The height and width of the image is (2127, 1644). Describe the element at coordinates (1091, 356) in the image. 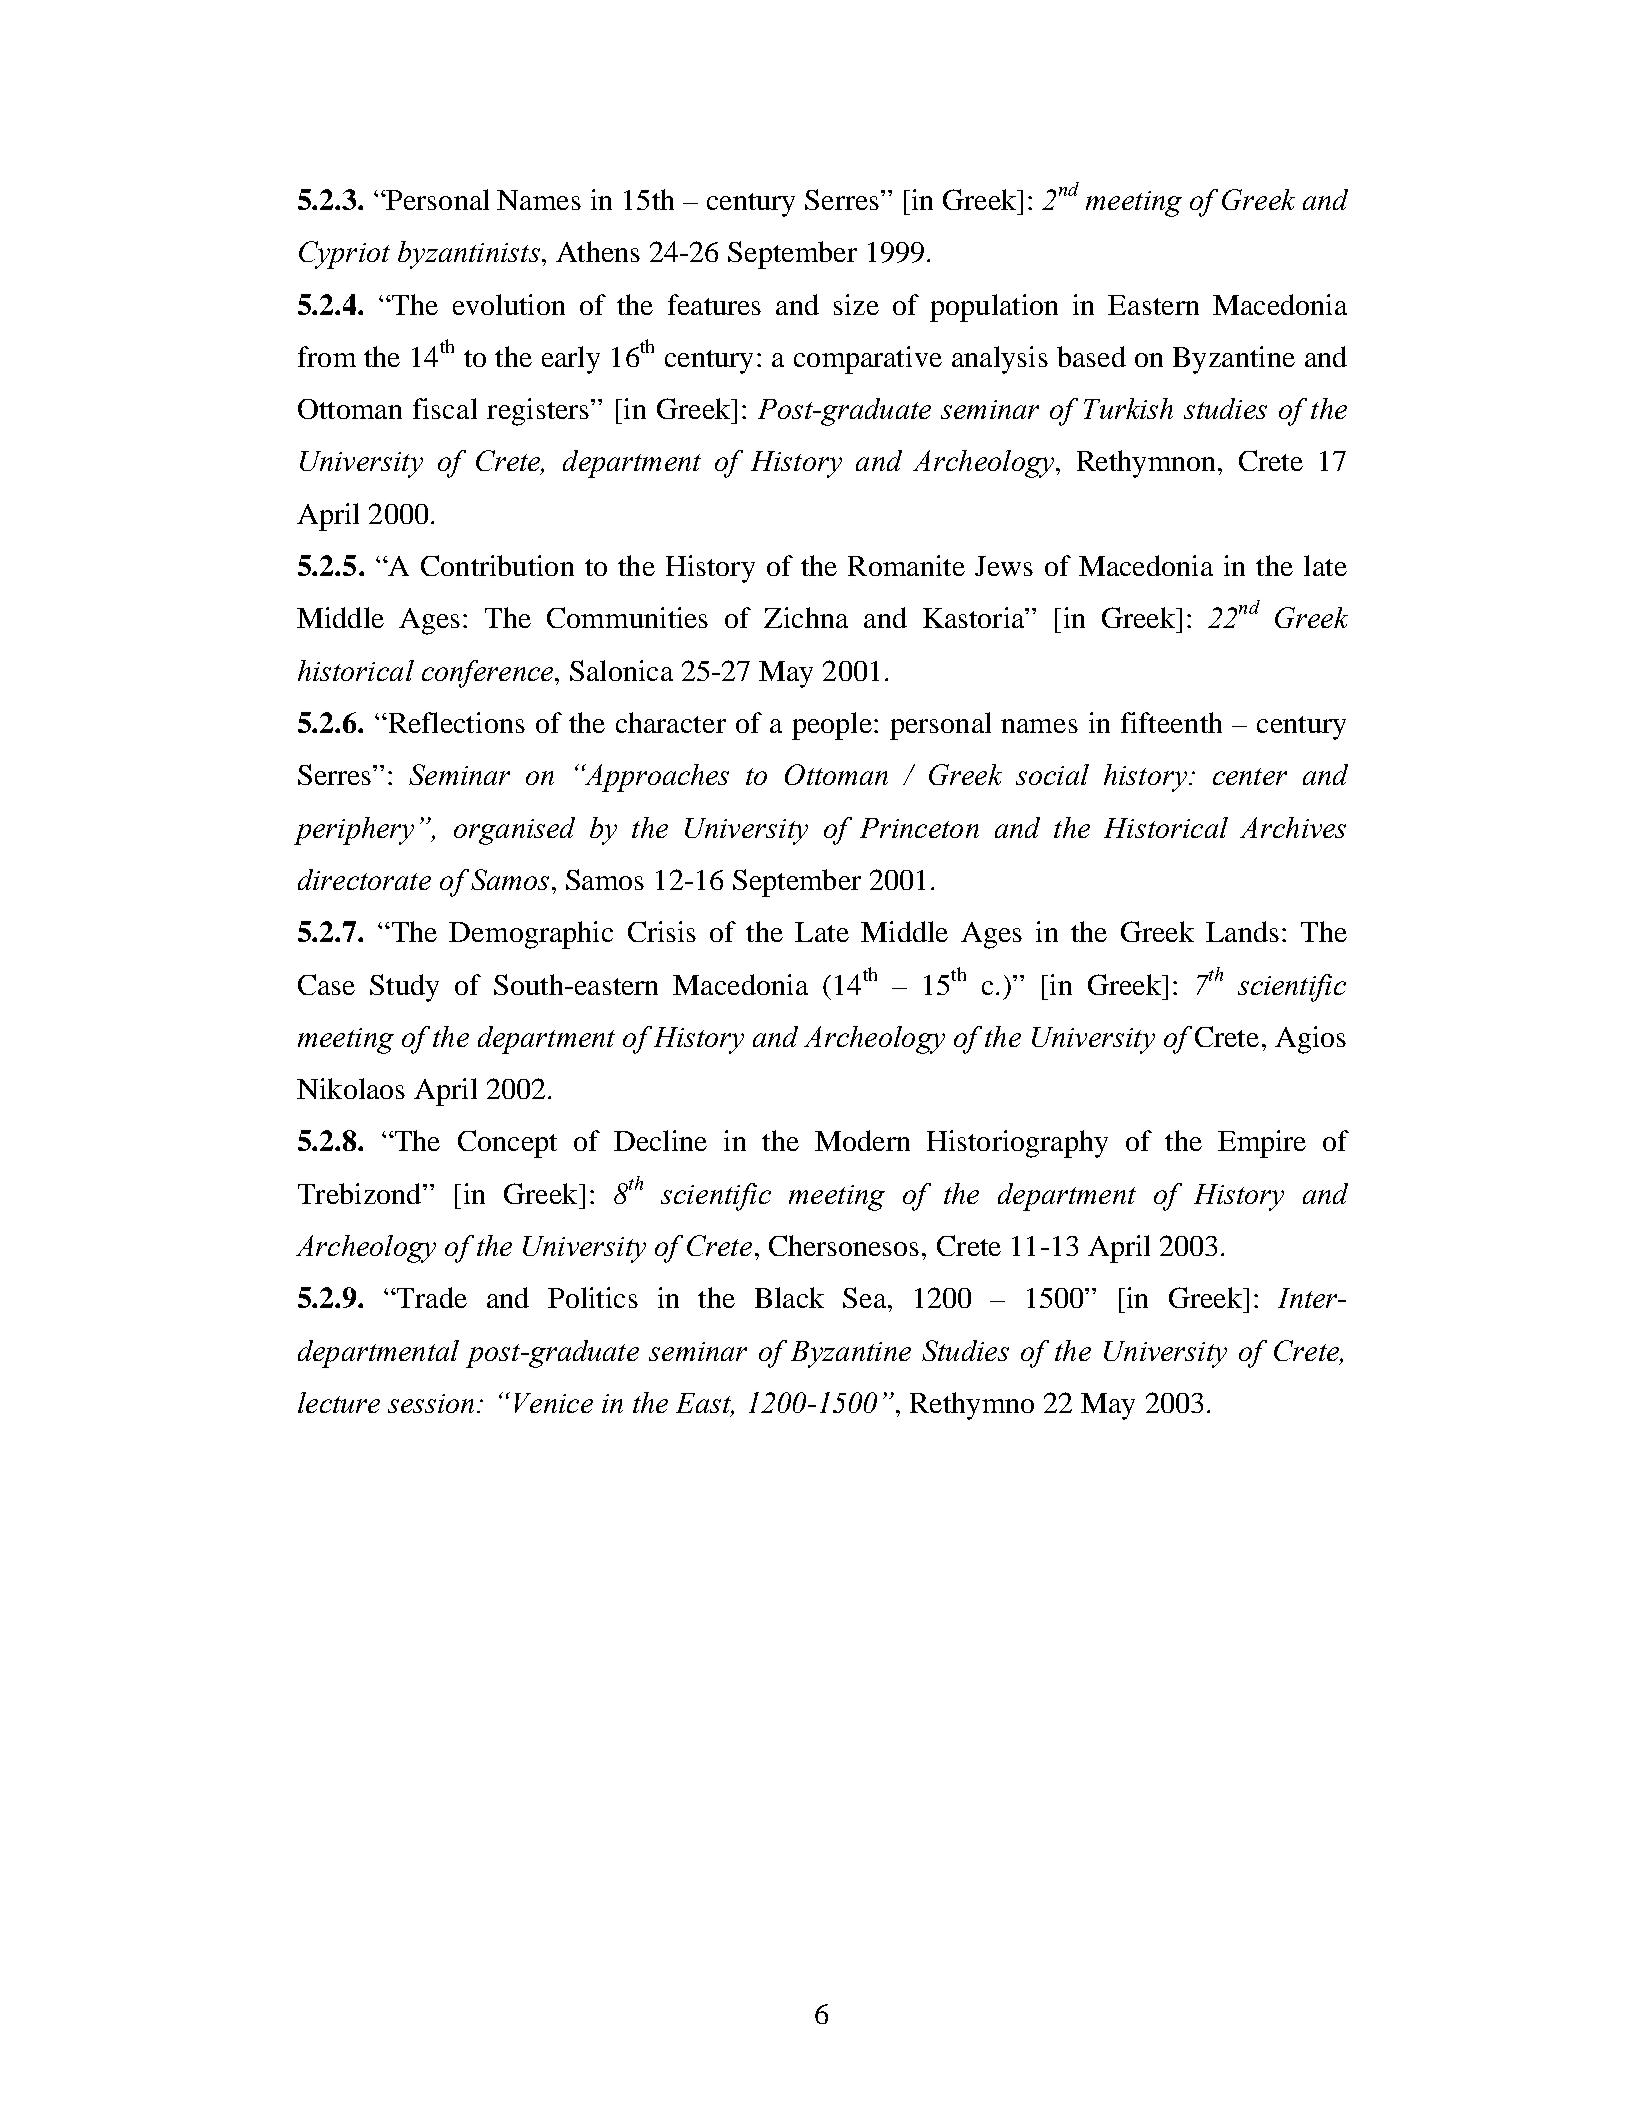

I see `based` at that location.
